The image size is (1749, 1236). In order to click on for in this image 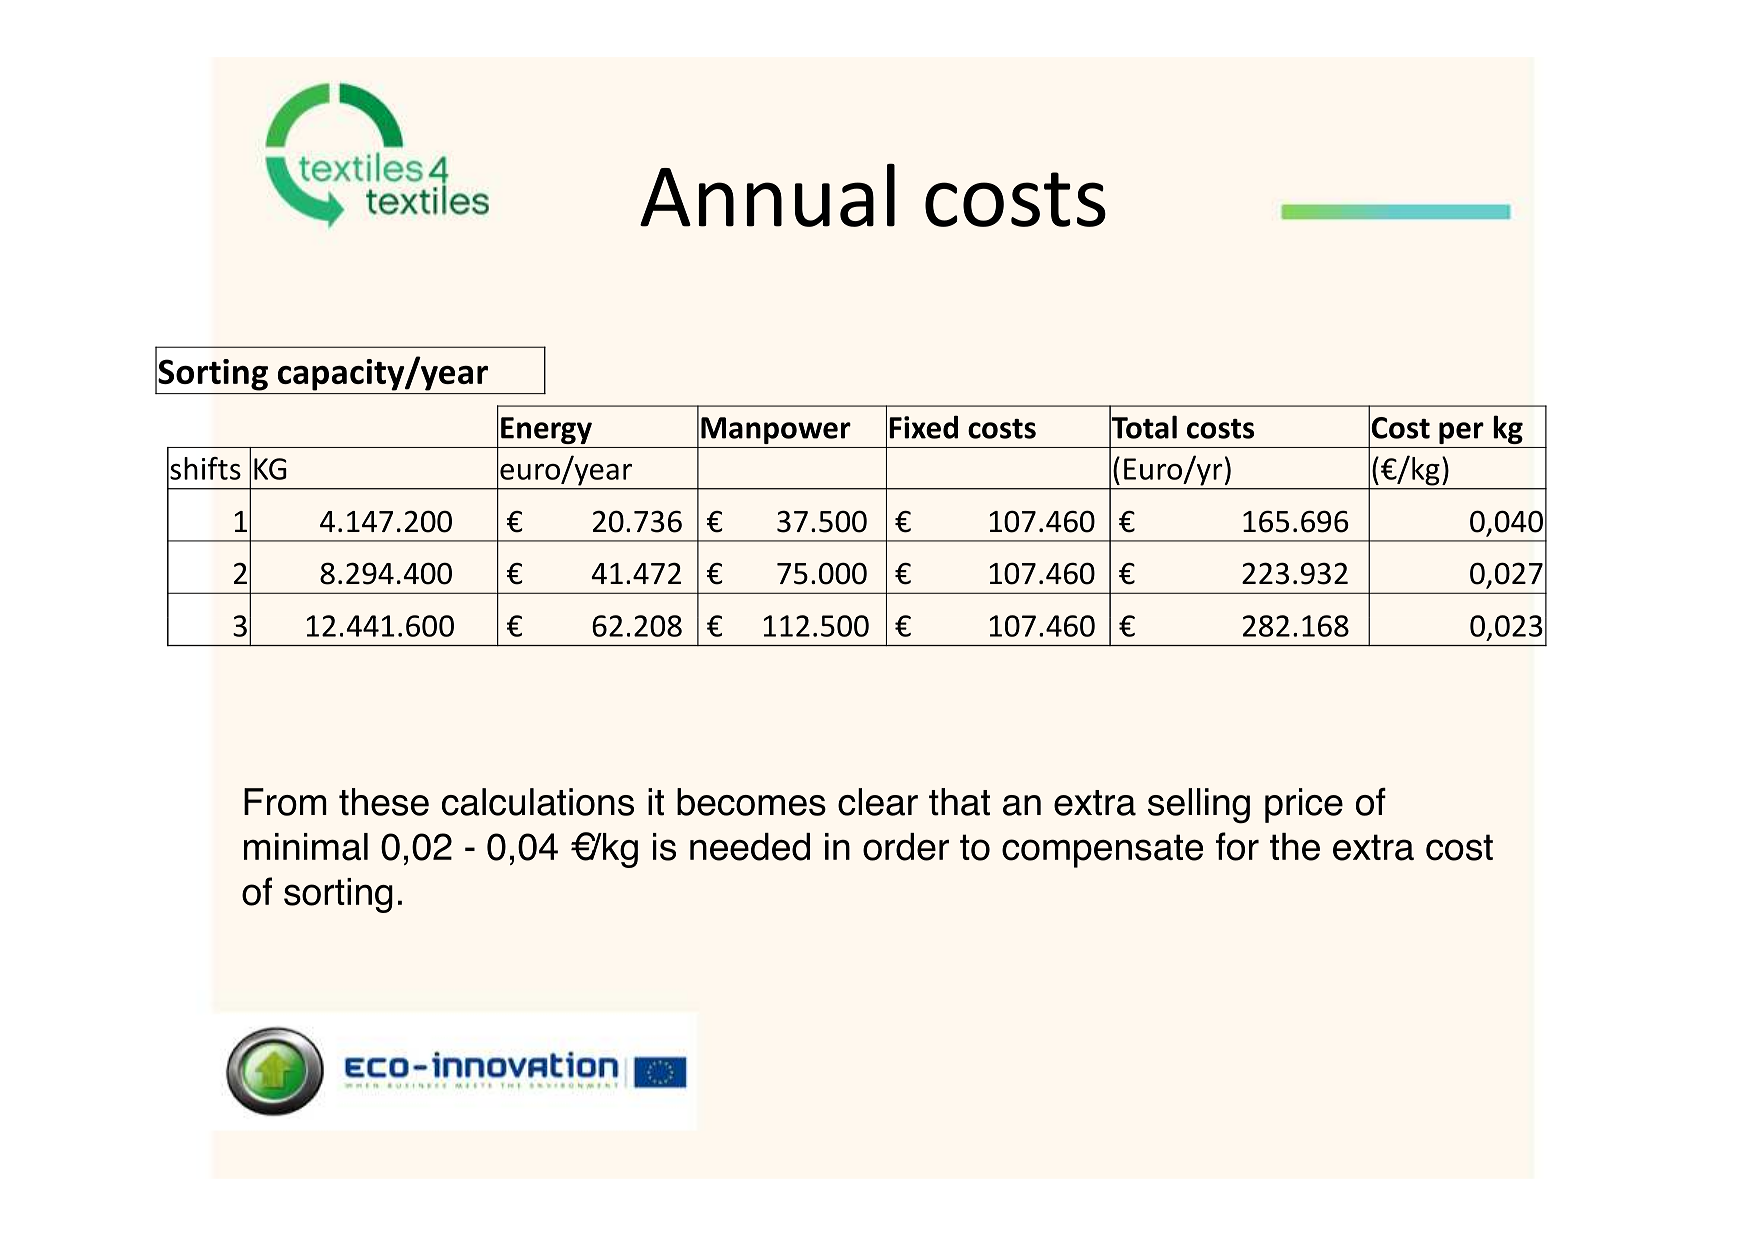, I will do `click(1237, 846)`.
